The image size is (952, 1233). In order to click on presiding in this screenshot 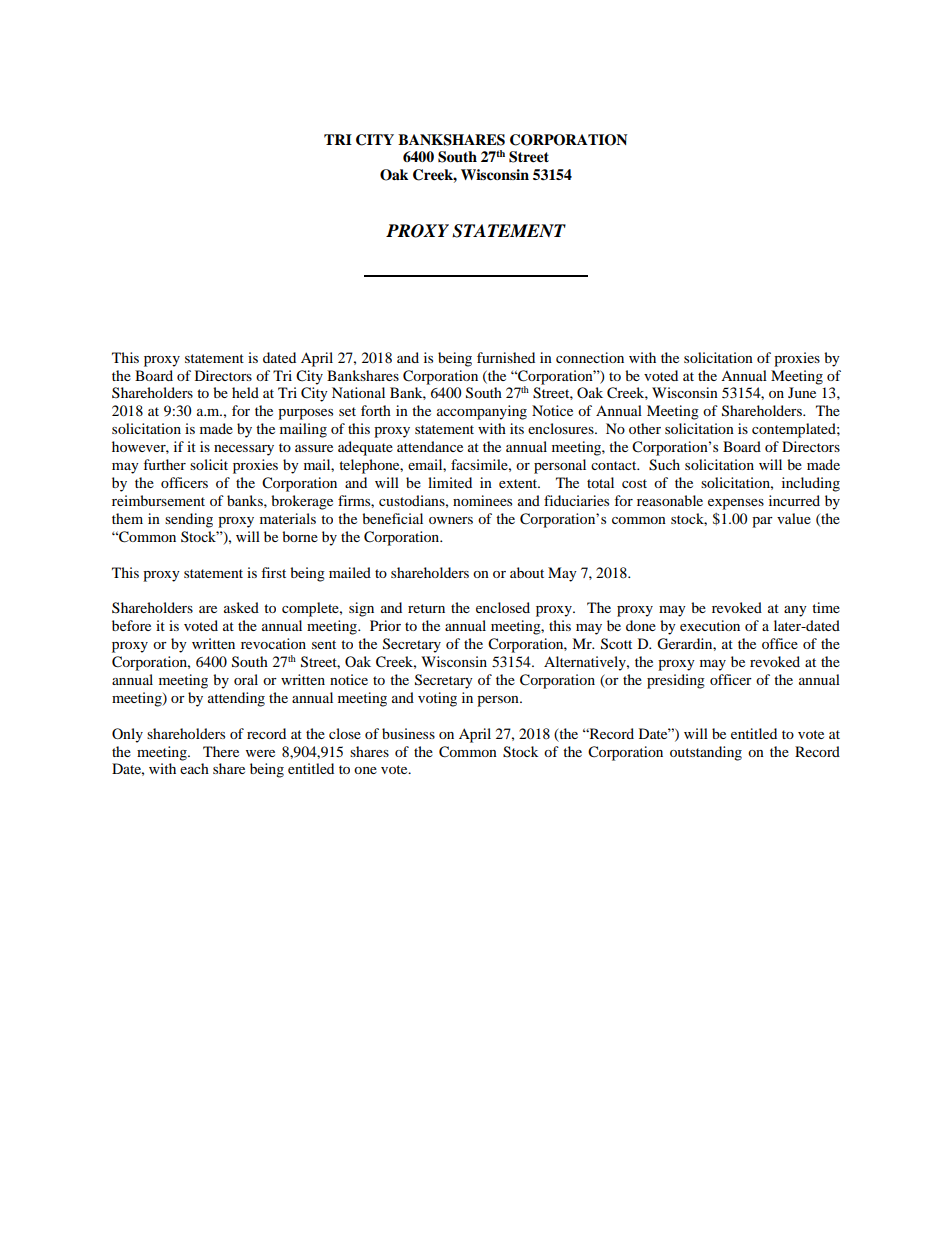, I will do `click(676, 681)`.
